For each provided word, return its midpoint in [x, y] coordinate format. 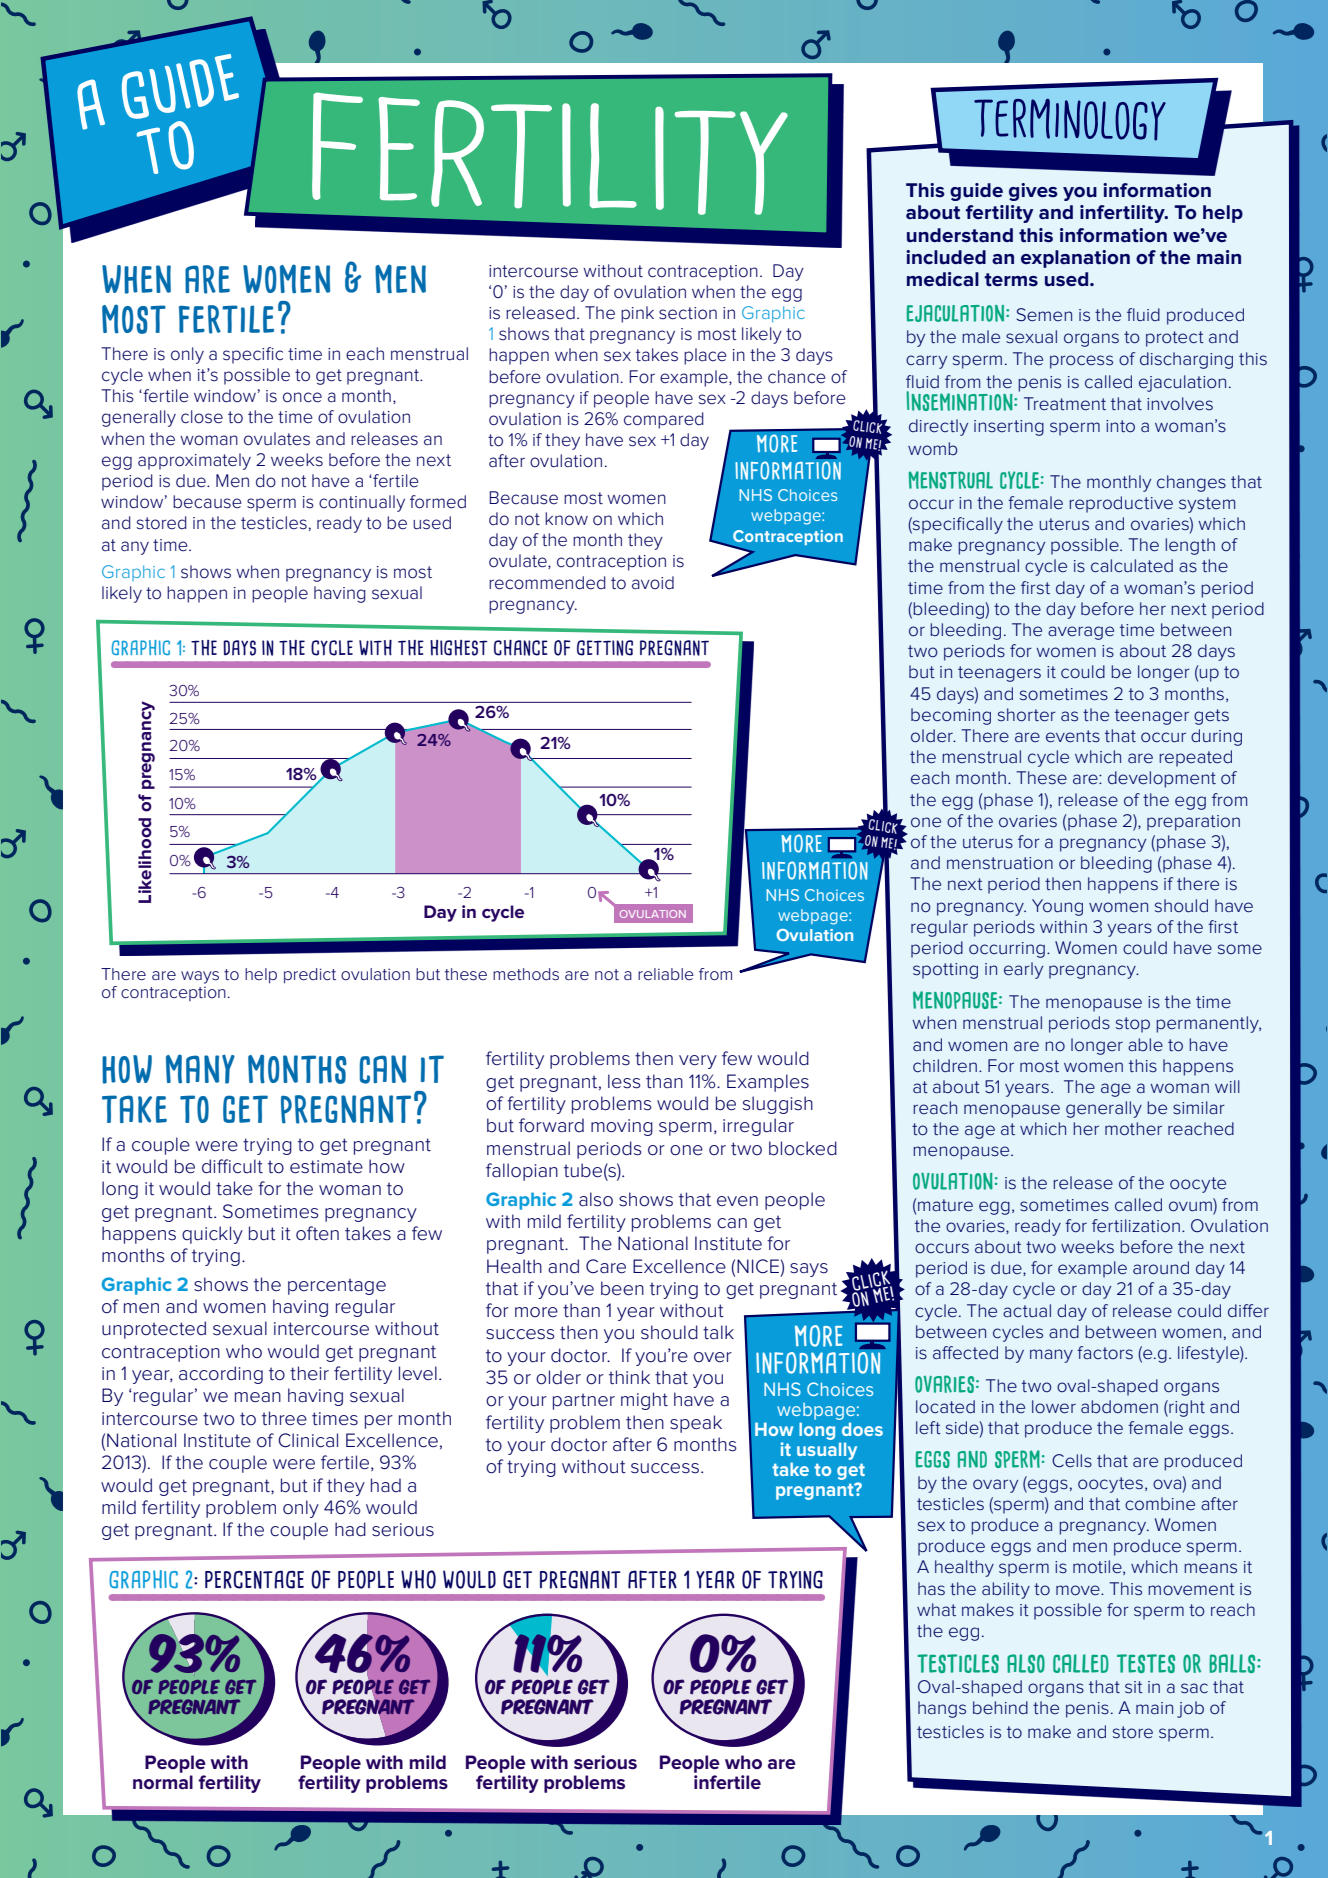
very [698, 1062]
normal [163, 1782]
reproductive [1121, 504]
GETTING [605, 648]
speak [696, 1424]
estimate [326, 1167]
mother [1133, 1129]
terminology [1070, 120]
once [302, 397]
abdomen [1119, 1406]
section [688, 313]
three [284, 1418]
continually [362, 503]
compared [664, 420]
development [1162, 779]
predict [310, 976]
